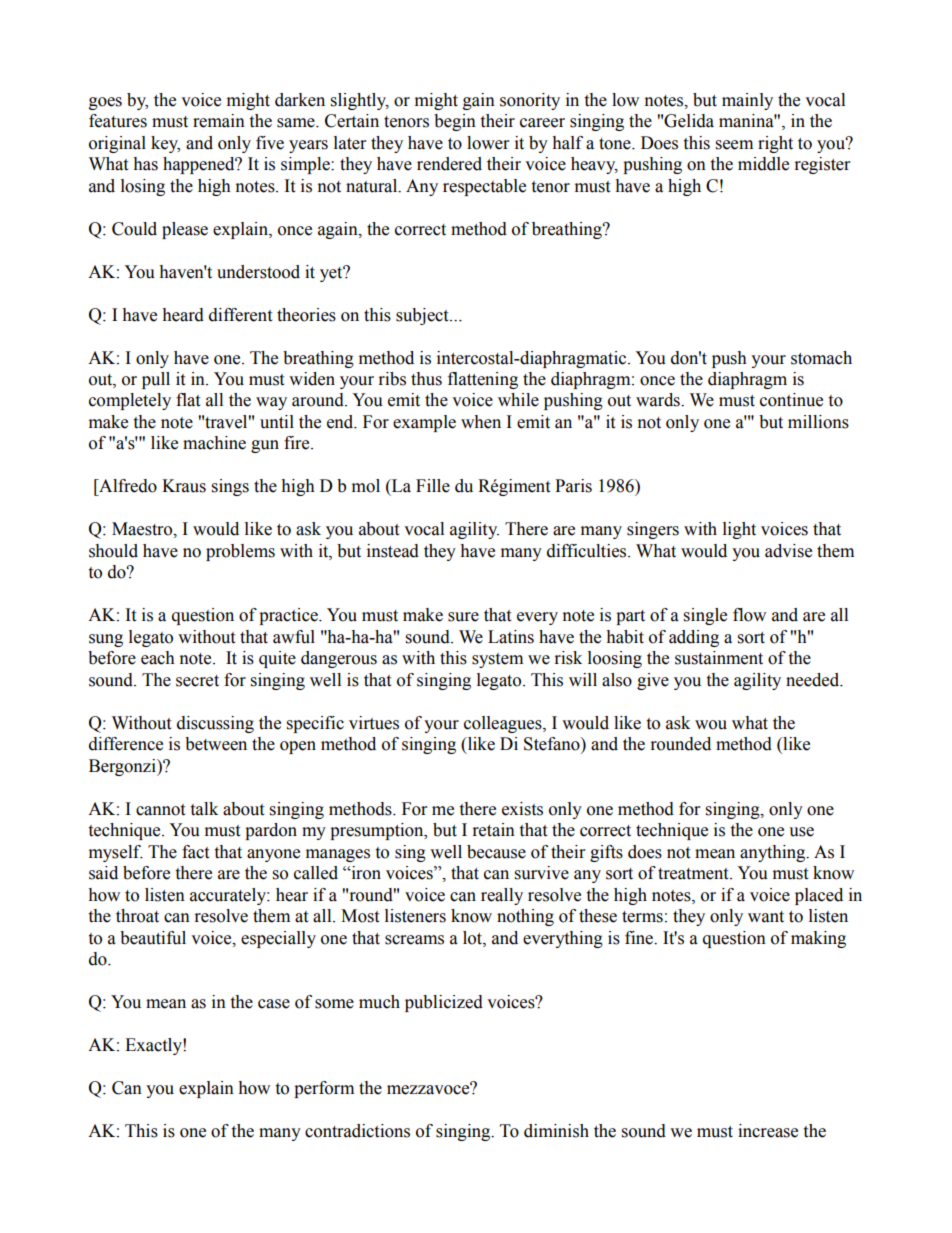  I want to click on perform, so click(324, 1089).
